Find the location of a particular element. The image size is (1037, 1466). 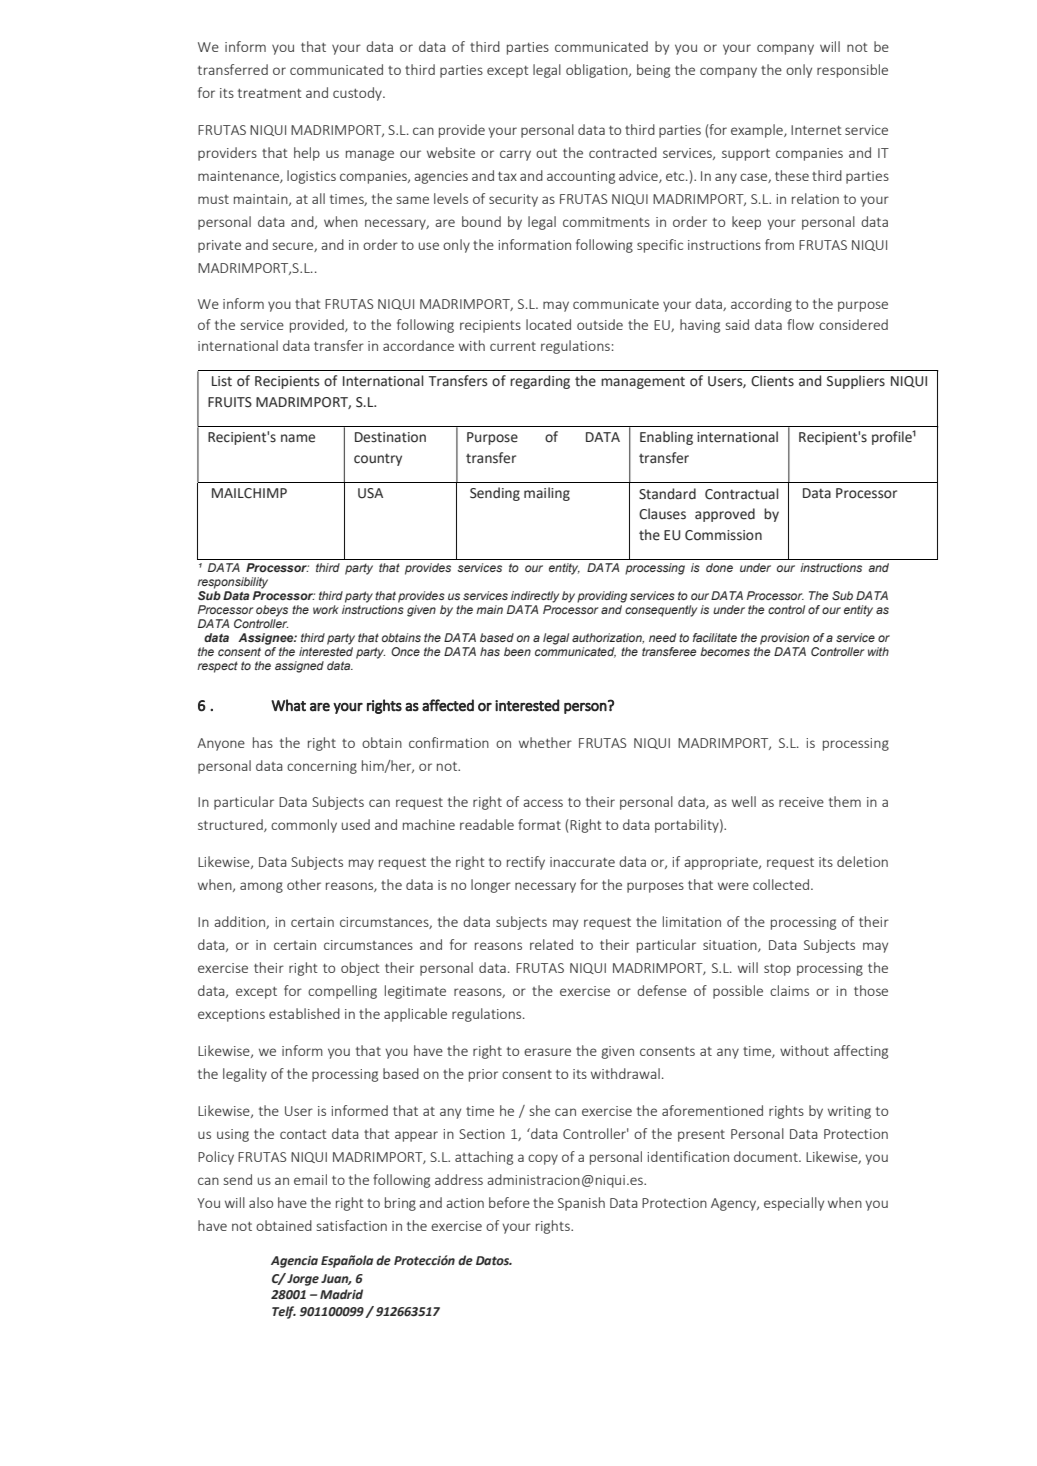

carry is located at coordinates (515, 155).
